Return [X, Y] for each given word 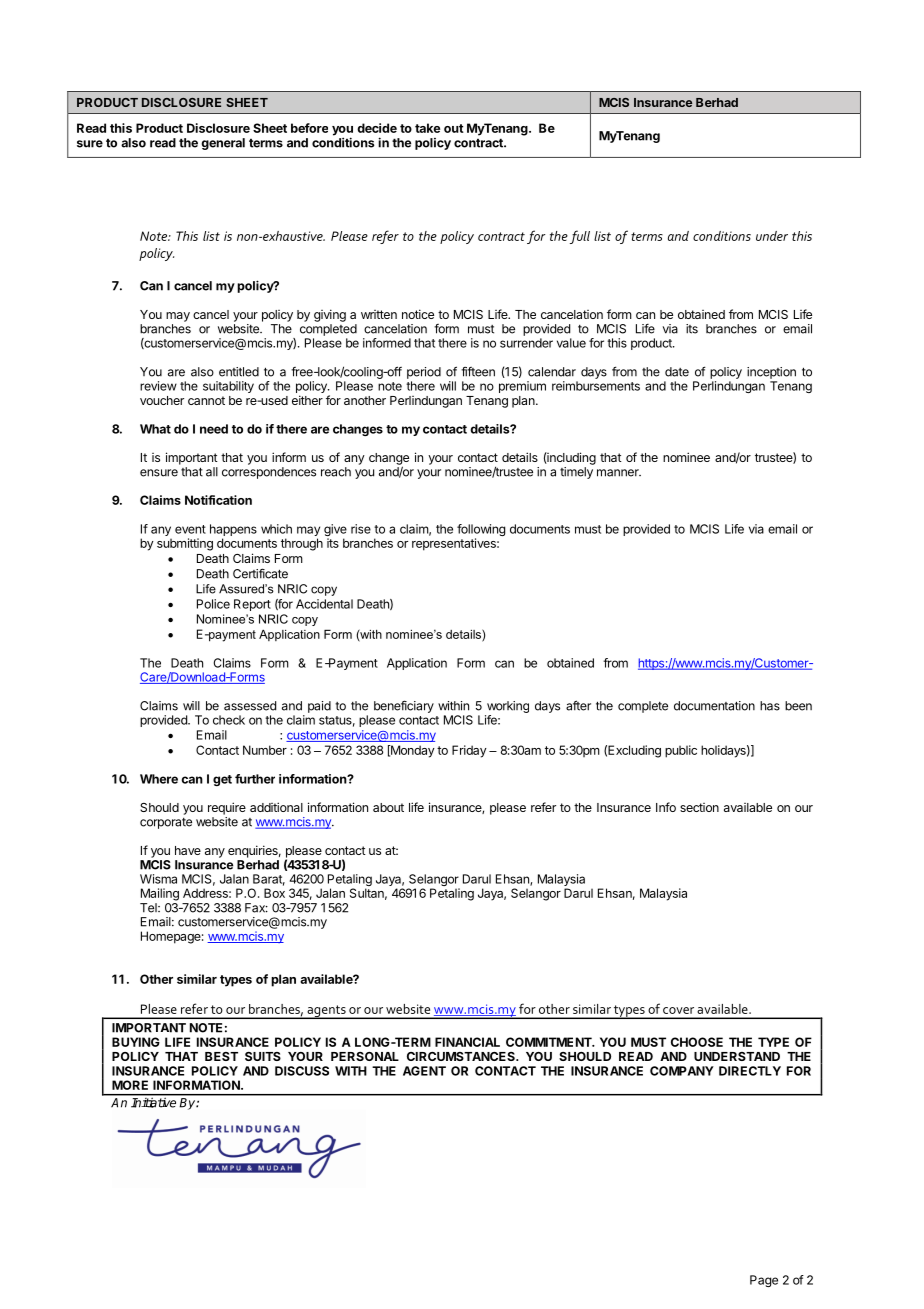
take [427, 128]
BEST [221, 1056]
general [223, 144]
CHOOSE [697, 1042]
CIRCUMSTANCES [462, 1056]
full [580, 237]
